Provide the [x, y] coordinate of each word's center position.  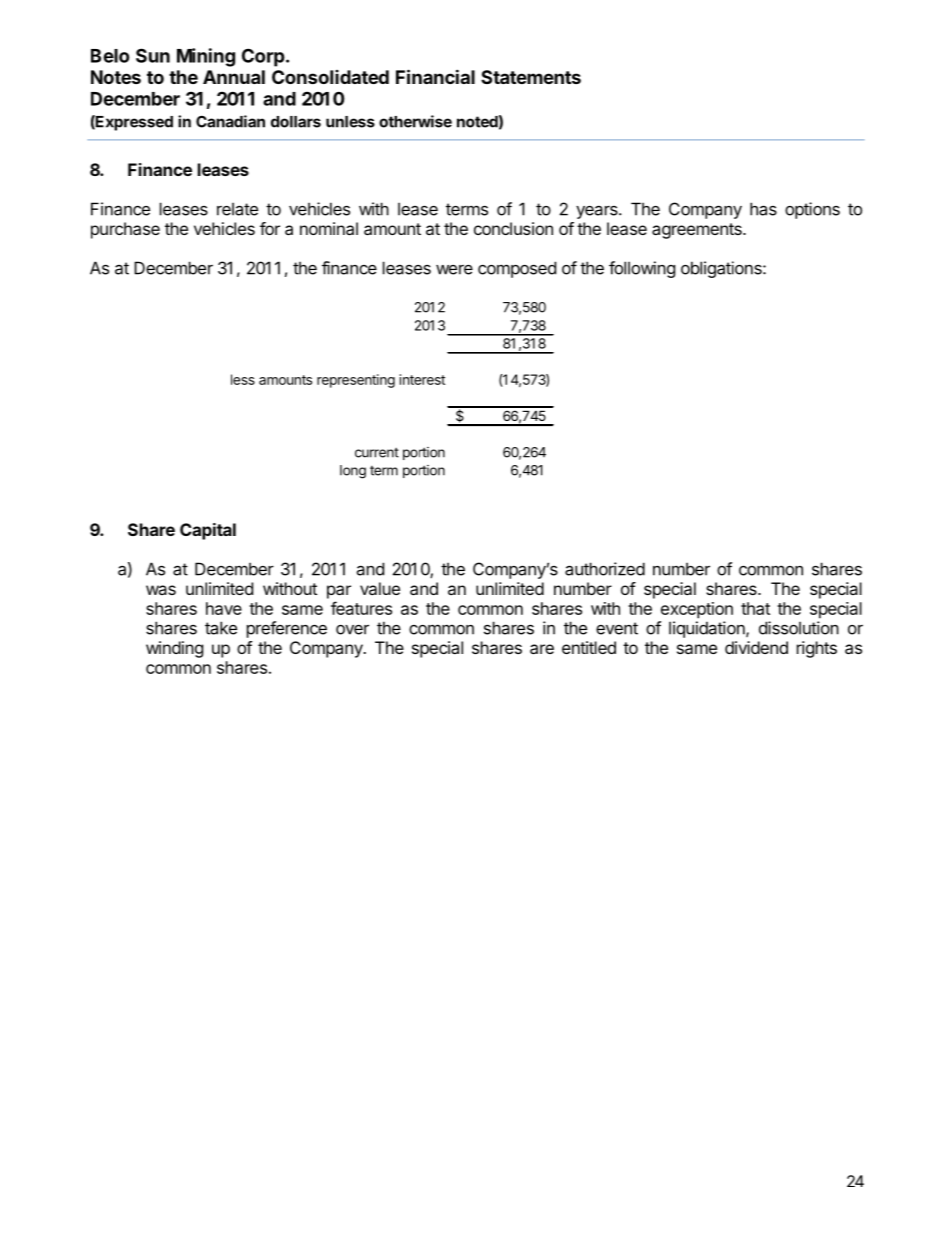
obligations [722, 269]
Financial [435, 76]
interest [422, 379]
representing [356, 381]
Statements [531, 77]
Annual [234, 77]
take [221, 628]
